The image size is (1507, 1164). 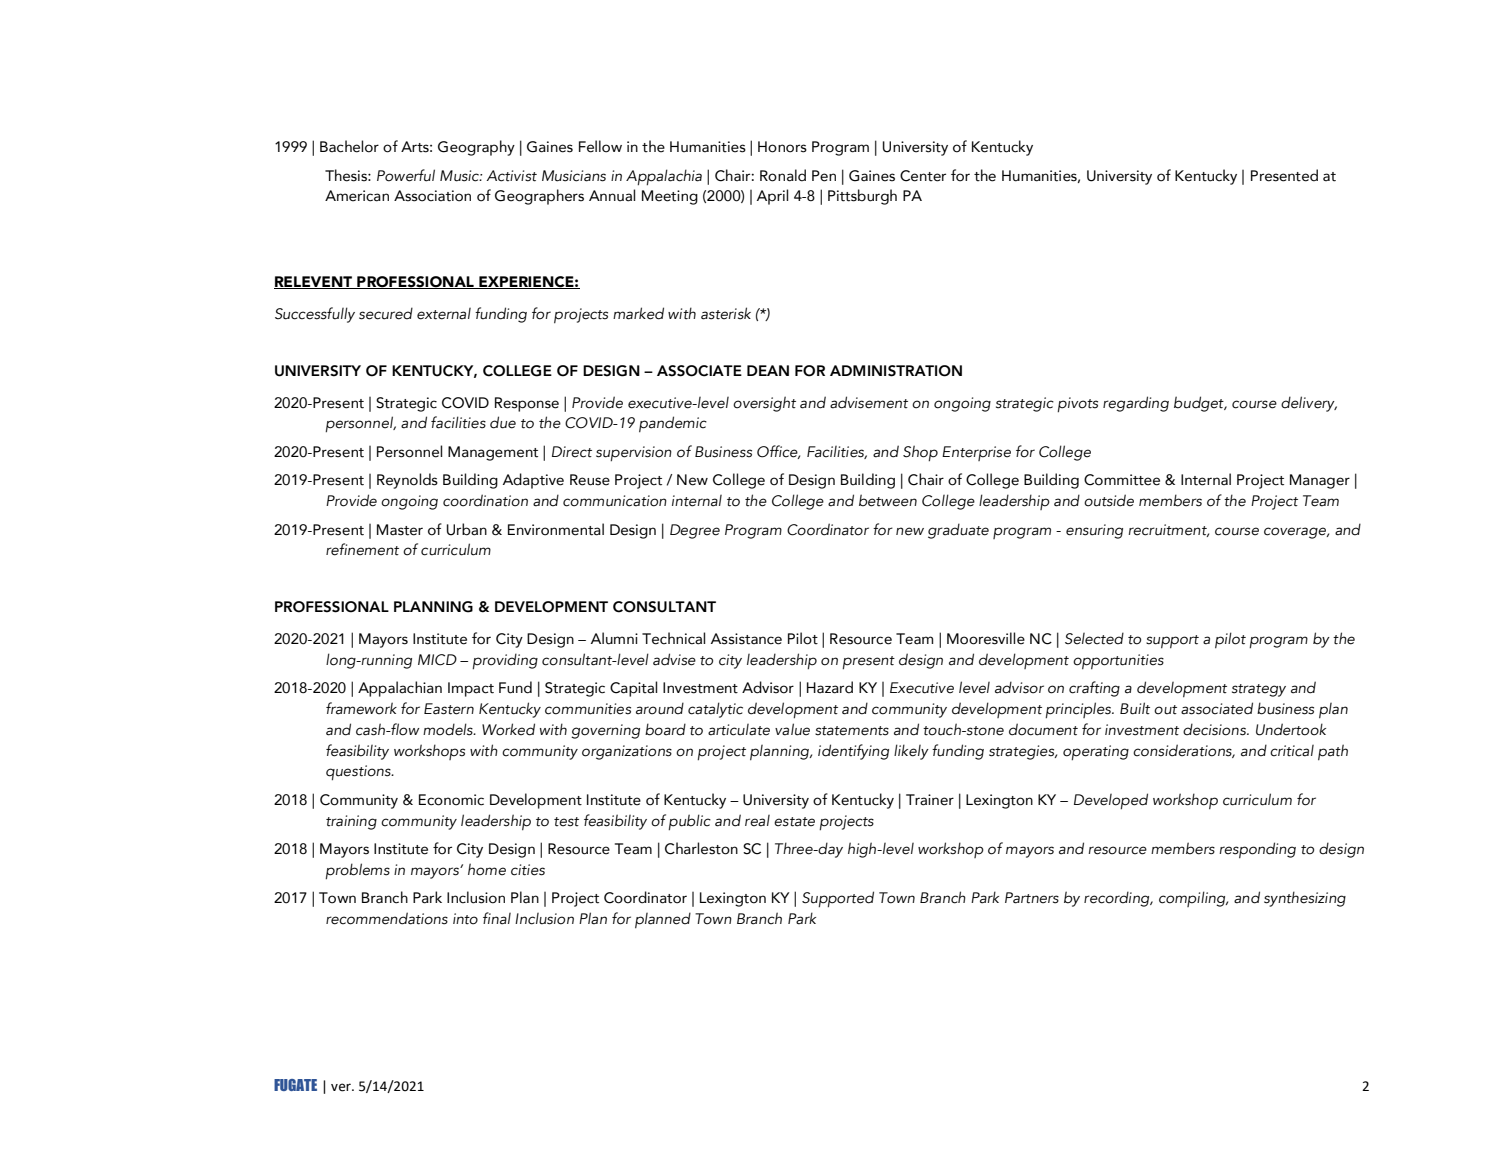 What do you see at coordinates (1215, 729) in the screenshot?
I see `decisions` at bounding box center [1215, 729].
